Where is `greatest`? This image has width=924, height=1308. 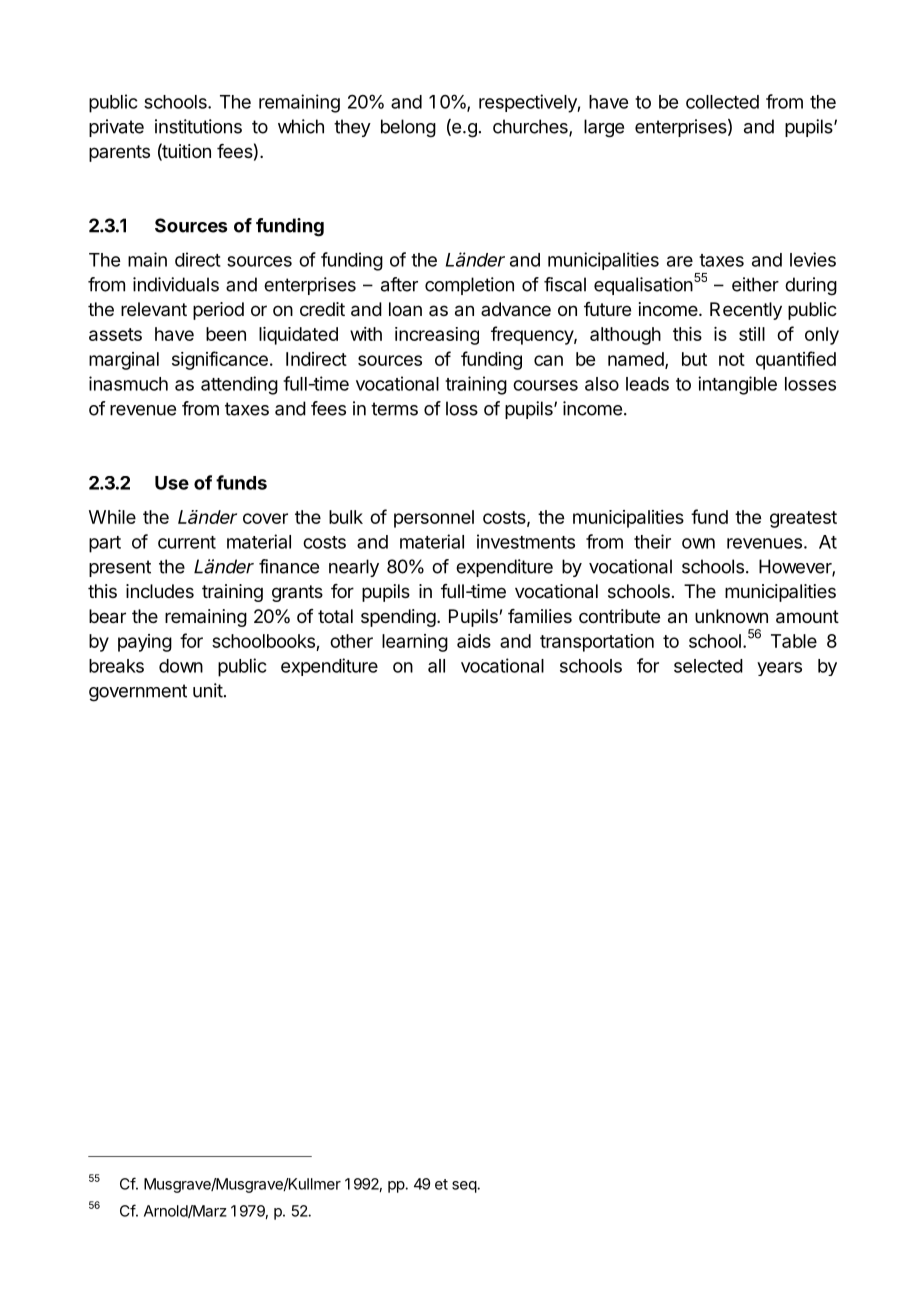 greatest is located at coordinates (803, 519).
